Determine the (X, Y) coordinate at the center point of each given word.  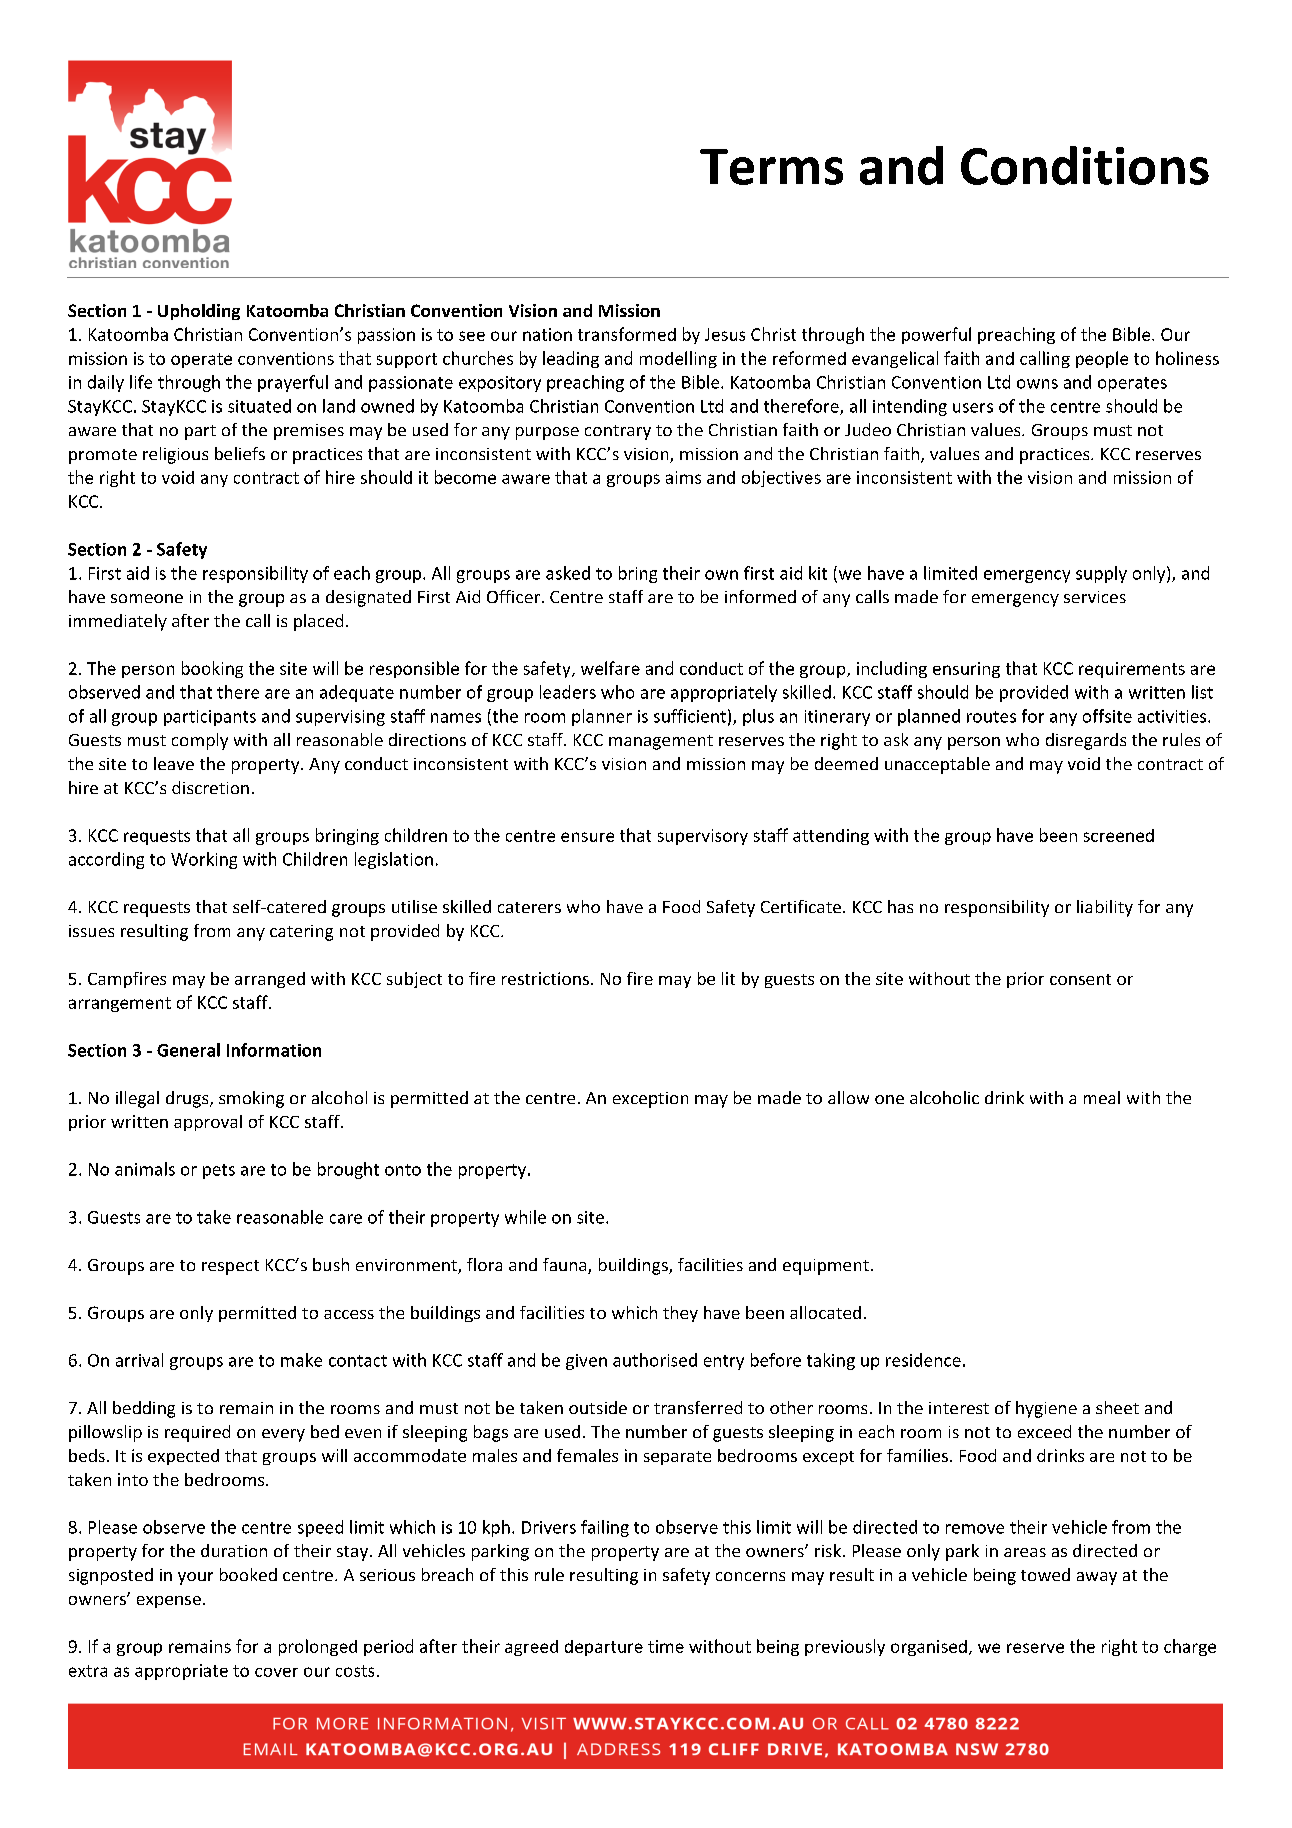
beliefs (240, 453)
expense (169, 1602)
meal (1102, 1097)
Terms (771, 167)
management (661, 742)
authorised (655, 1360)
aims (683, 477)
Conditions (1085, 165)
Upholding (199, 312)
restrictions (545, 978)
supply (1101, 574)
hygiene (1046, 1409)
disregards (1086, 741)
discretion (210, 787)
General (188, 1050)
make (301, 1360)
